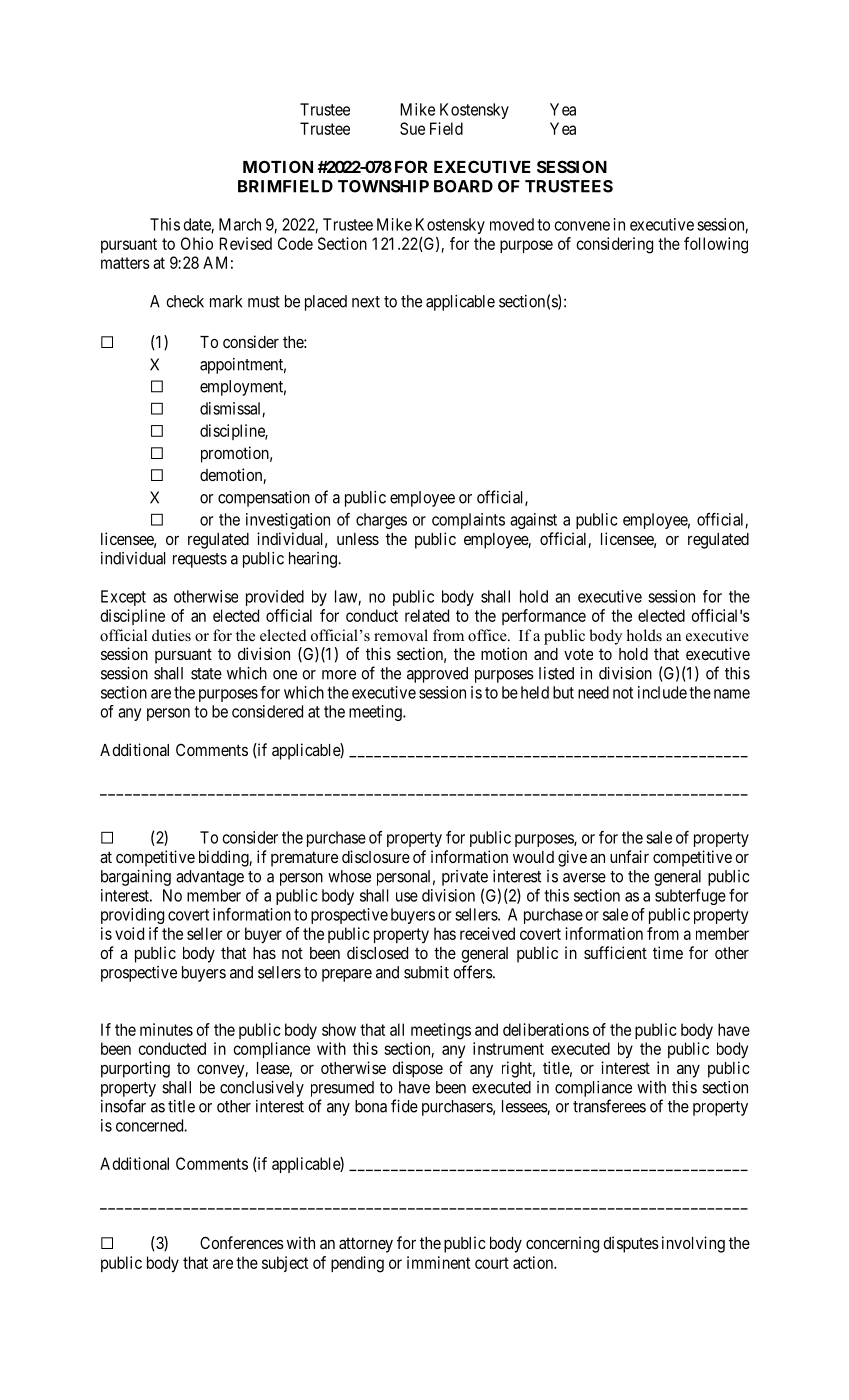  What do you see at coordinates (242, 1242) in the page?
I see `Conferences` at bounding box center [242, 1242].
